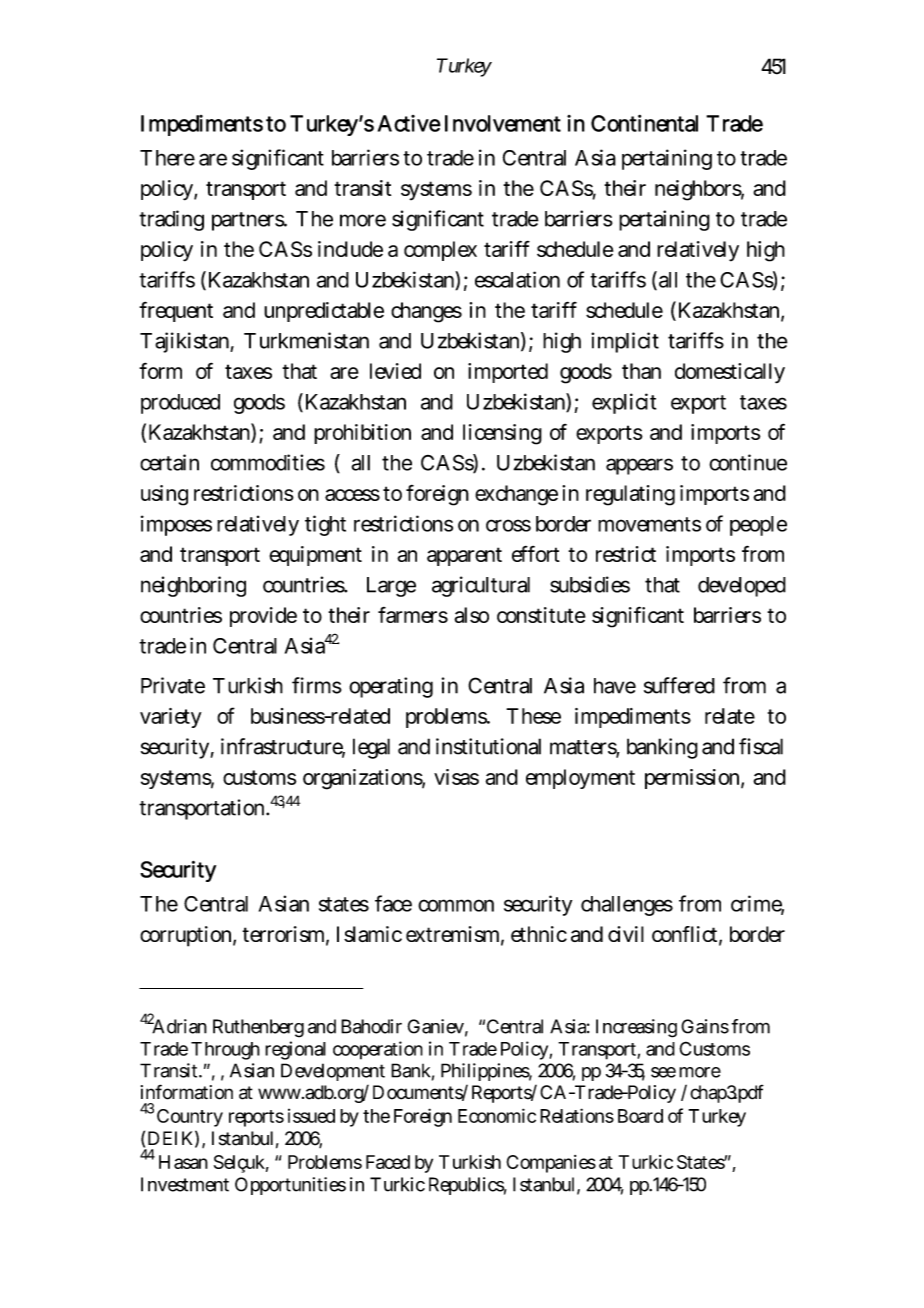  Describe the element at coordinates (503, 123) in the screenshot. I see `Involvement` at that location.
